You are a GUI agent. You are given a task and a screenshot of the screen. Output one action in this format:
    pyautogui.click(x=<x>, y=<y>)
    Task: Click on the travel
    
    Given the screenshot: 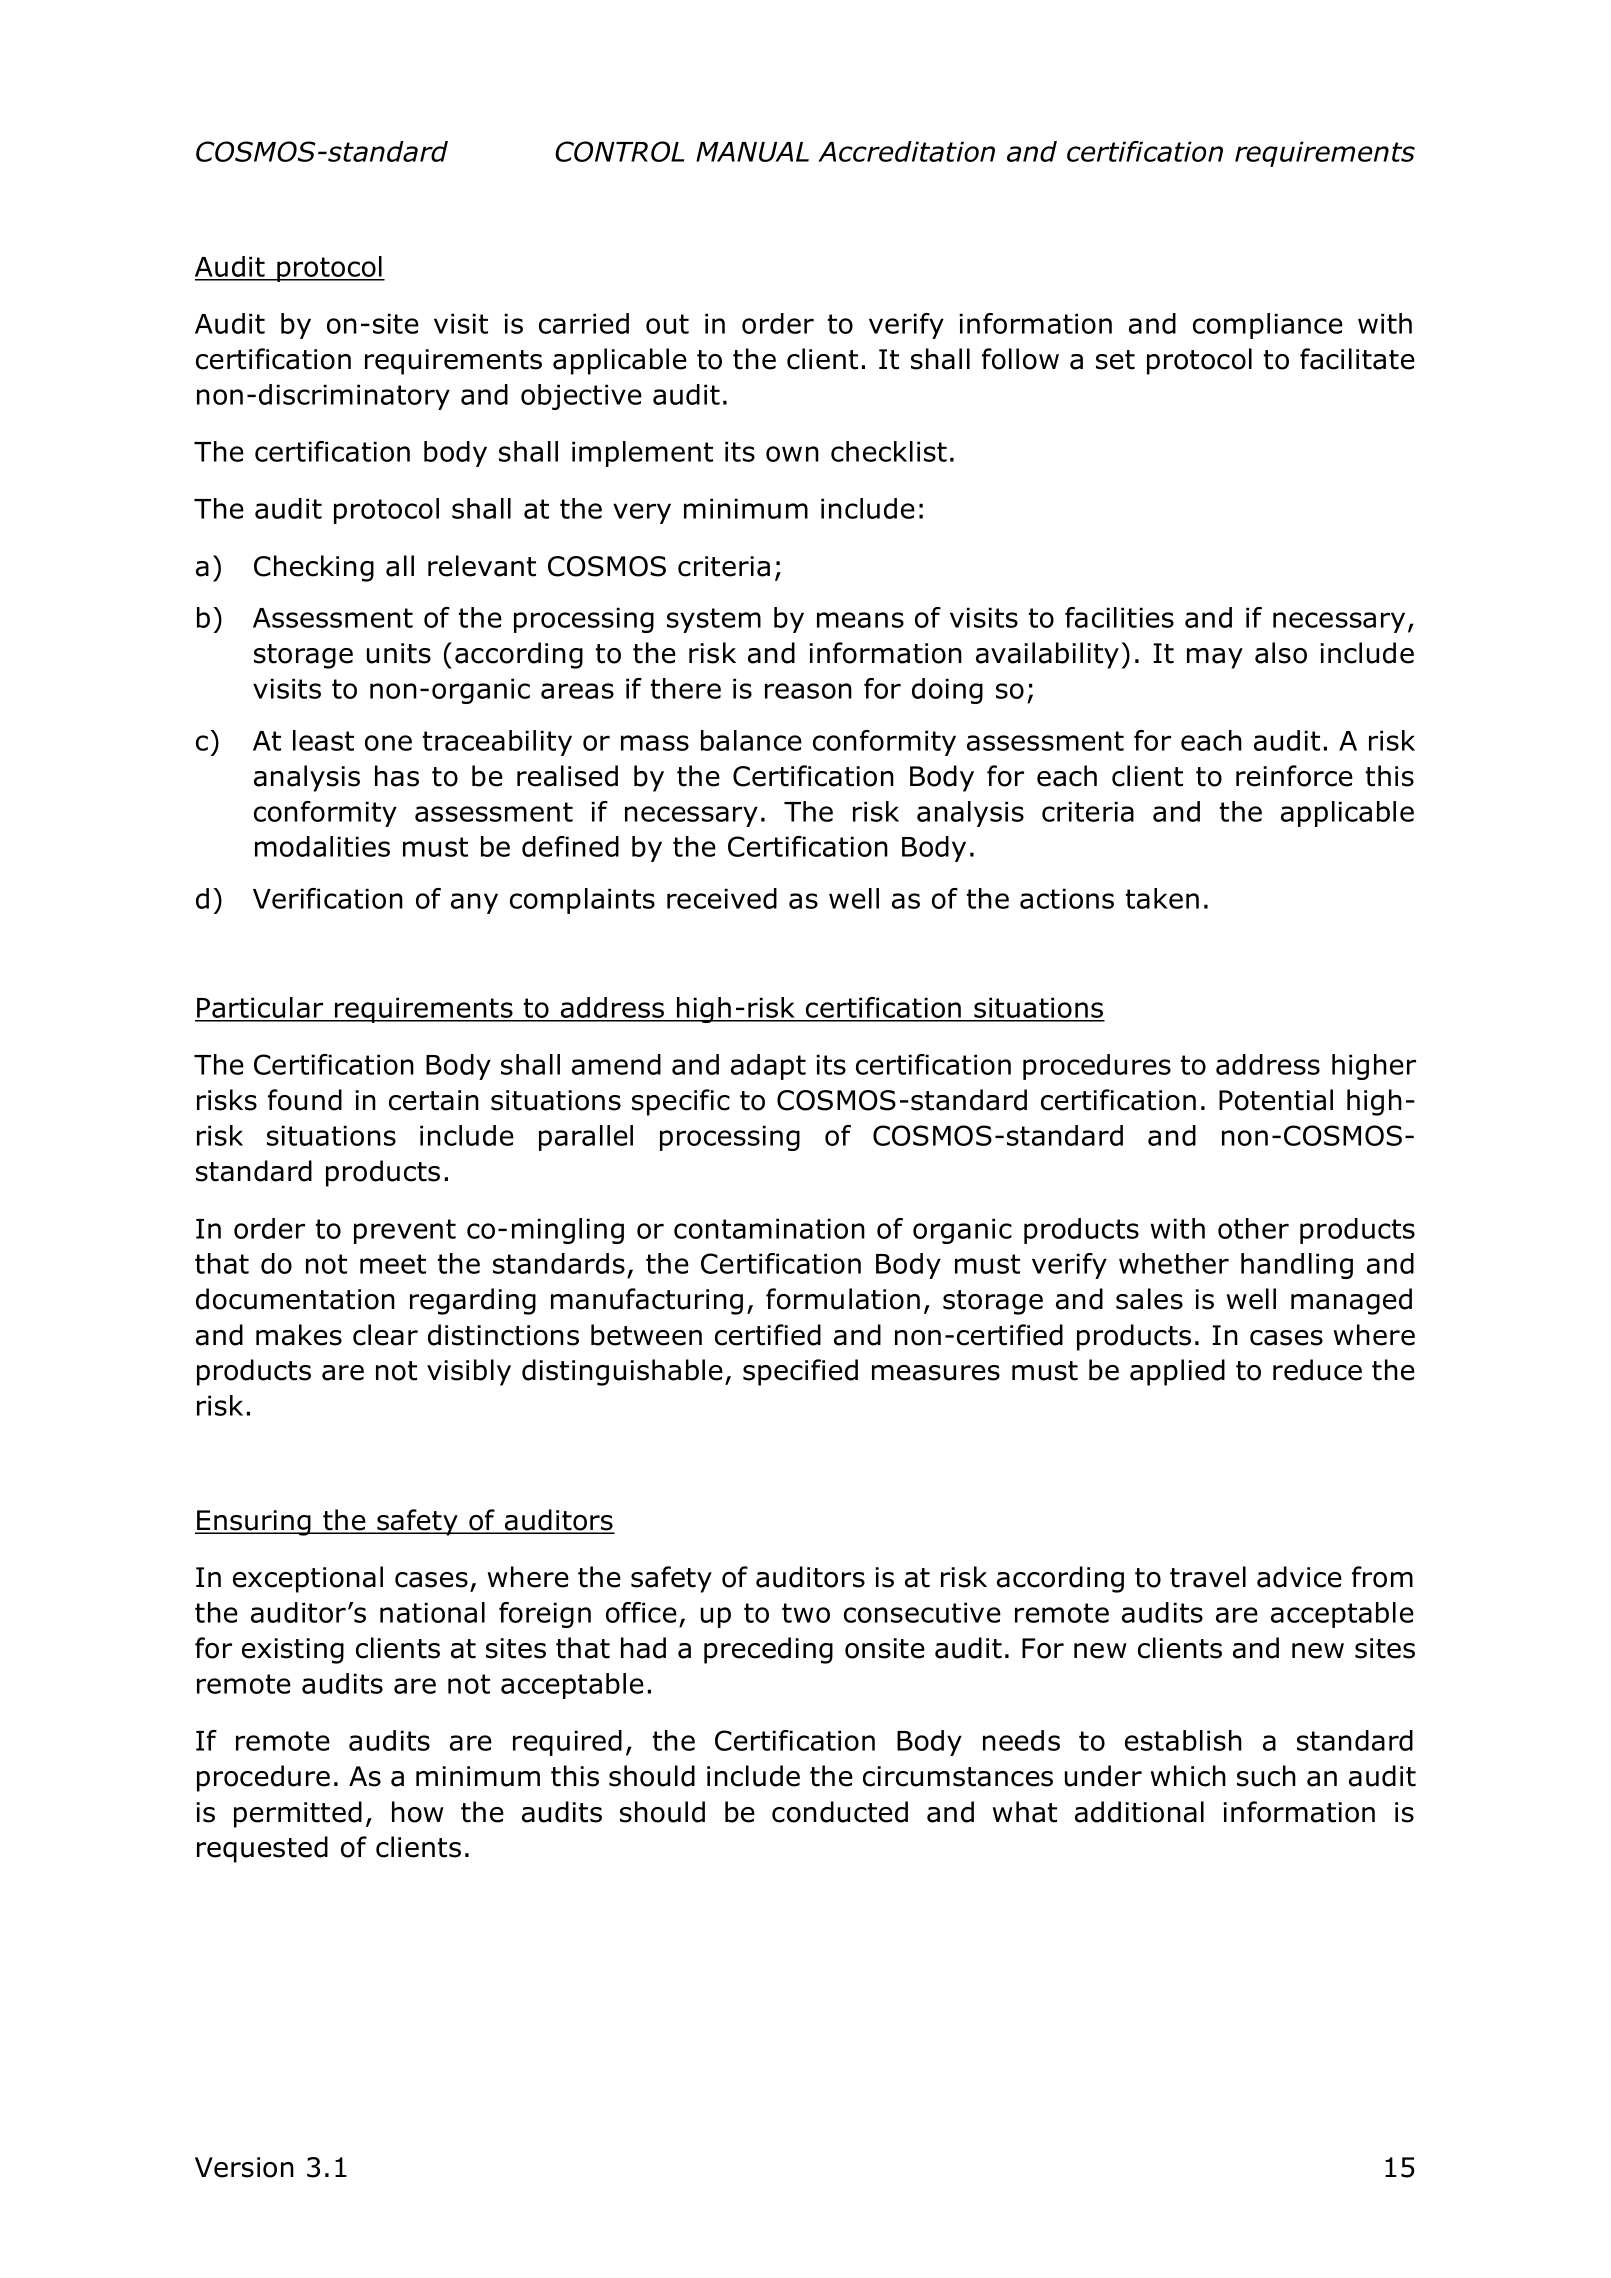 What is the action you would take?
    pyautogui.click(x=1208, y=1577)
